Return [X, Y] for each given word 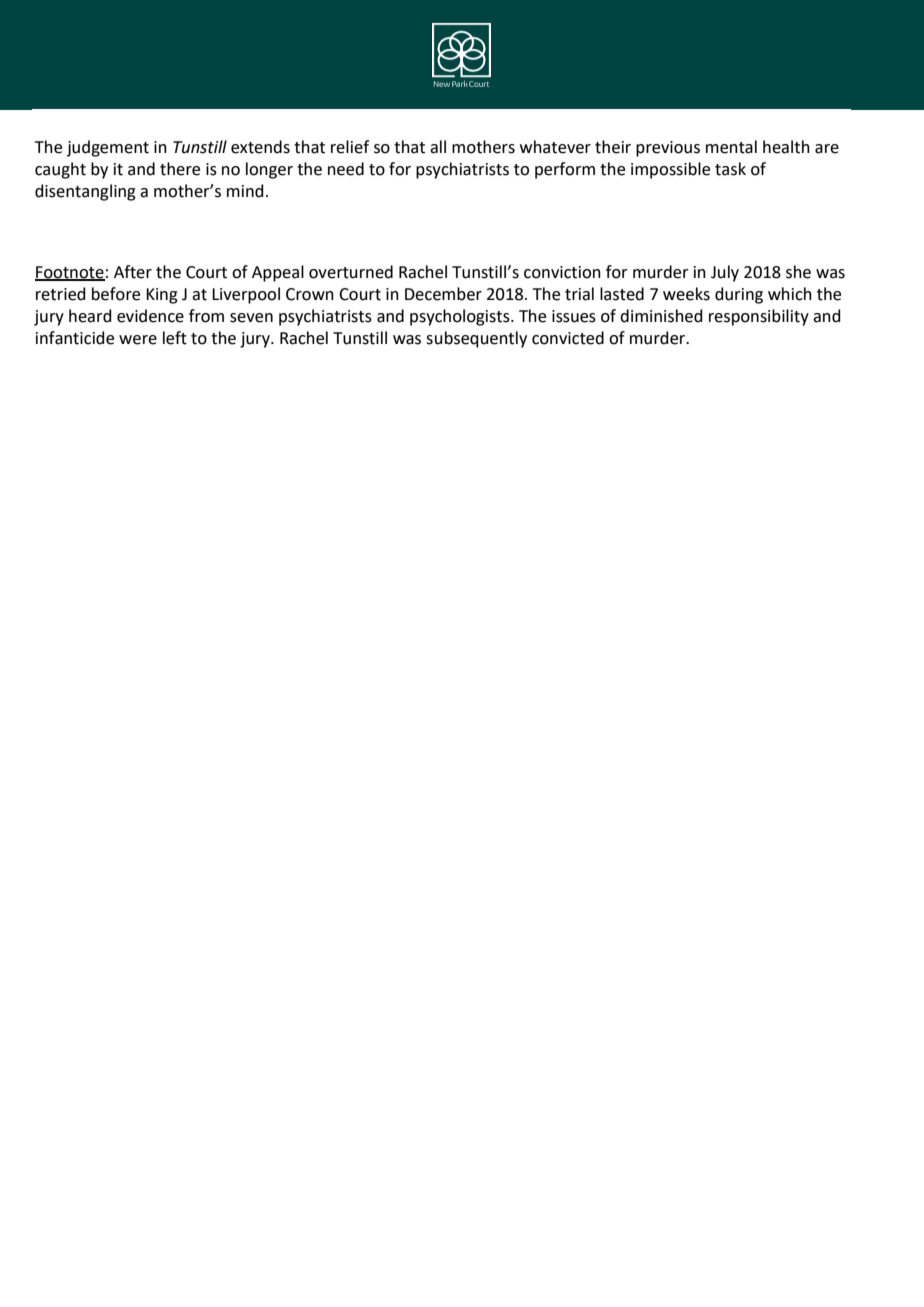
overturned [351, 272]
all [438, 147]
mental [731, 147]
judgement [108, 148]
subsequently [476, 339]
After [133, 272]
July [725, 273]
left [175, 338]
